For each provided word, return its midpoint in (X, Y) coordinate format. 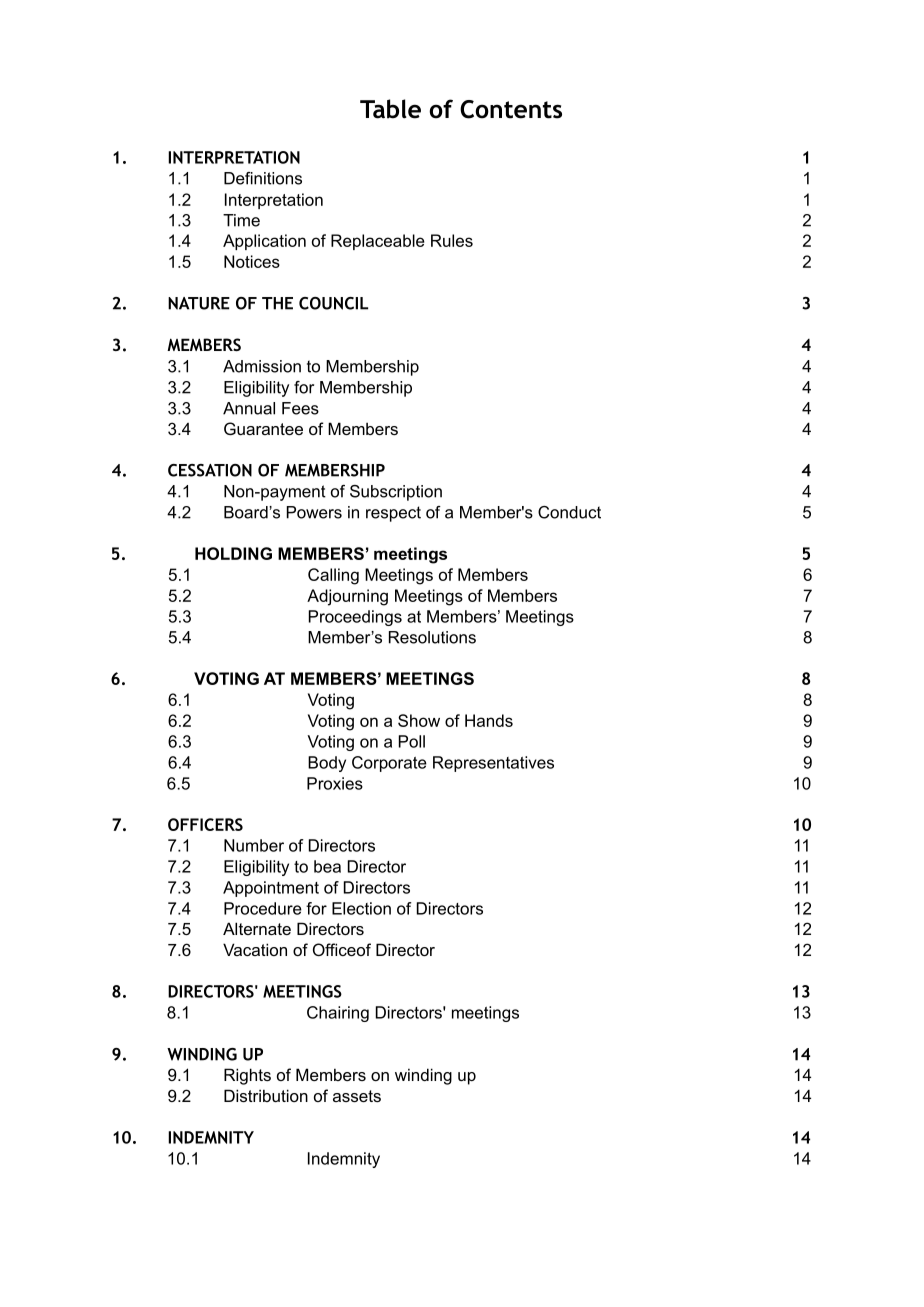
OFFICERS (205, 824)
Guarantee (263, 428)
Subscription (396, 493)
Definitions (263, 178)
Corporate (389, 764)
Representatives (493, 764)
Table (390, 109)
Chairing (338, 1014)
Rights (247, 1076)
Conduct (569, 512)
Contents (511, 109)
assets (357, 1096)
